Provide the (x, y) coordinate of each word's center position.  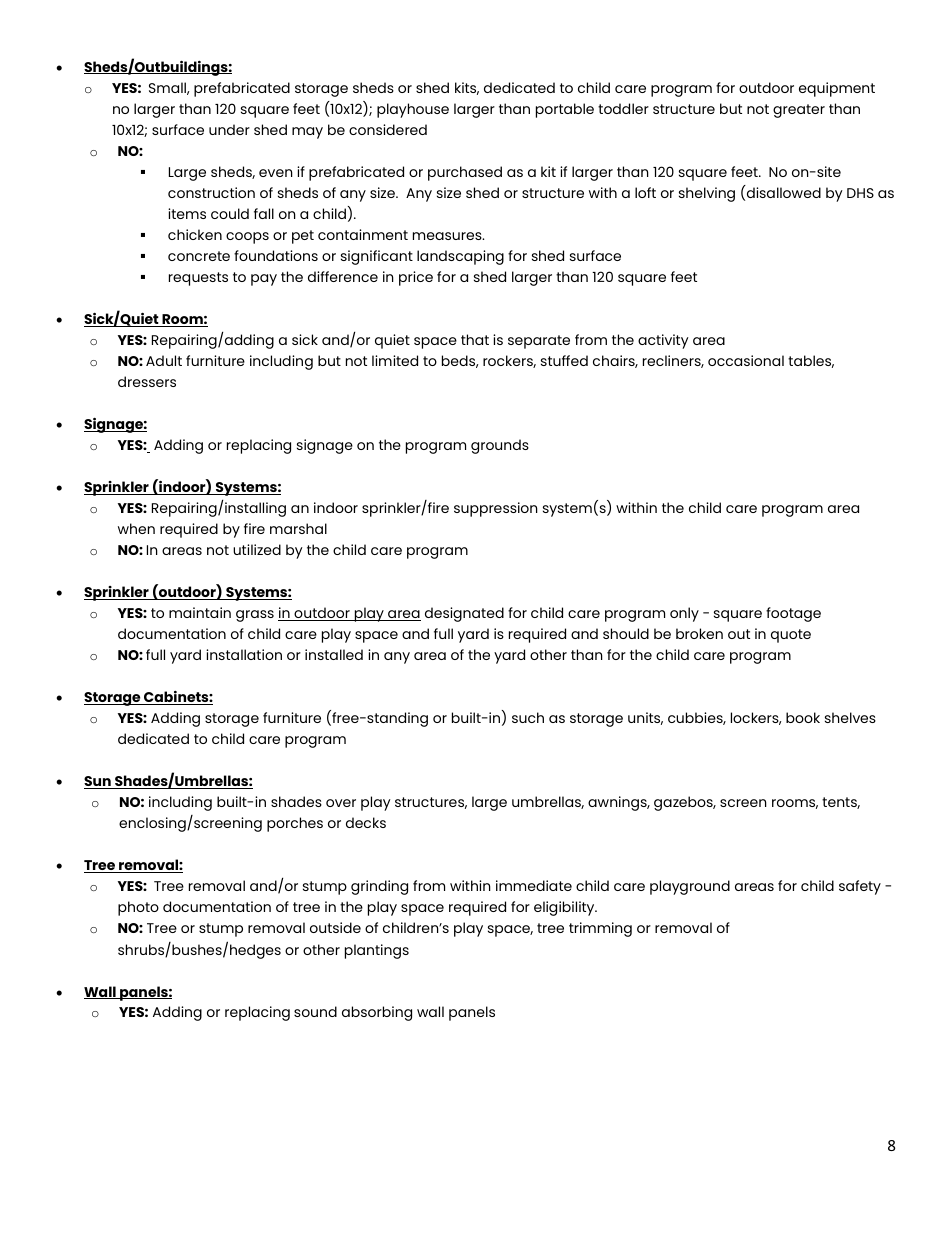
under (229, 129)
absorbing (377, 1013)
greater (799, 111)
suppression (496, 509)
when (136, 528)
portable (565, 110)
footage (793, 614)
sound (315, 1011)
